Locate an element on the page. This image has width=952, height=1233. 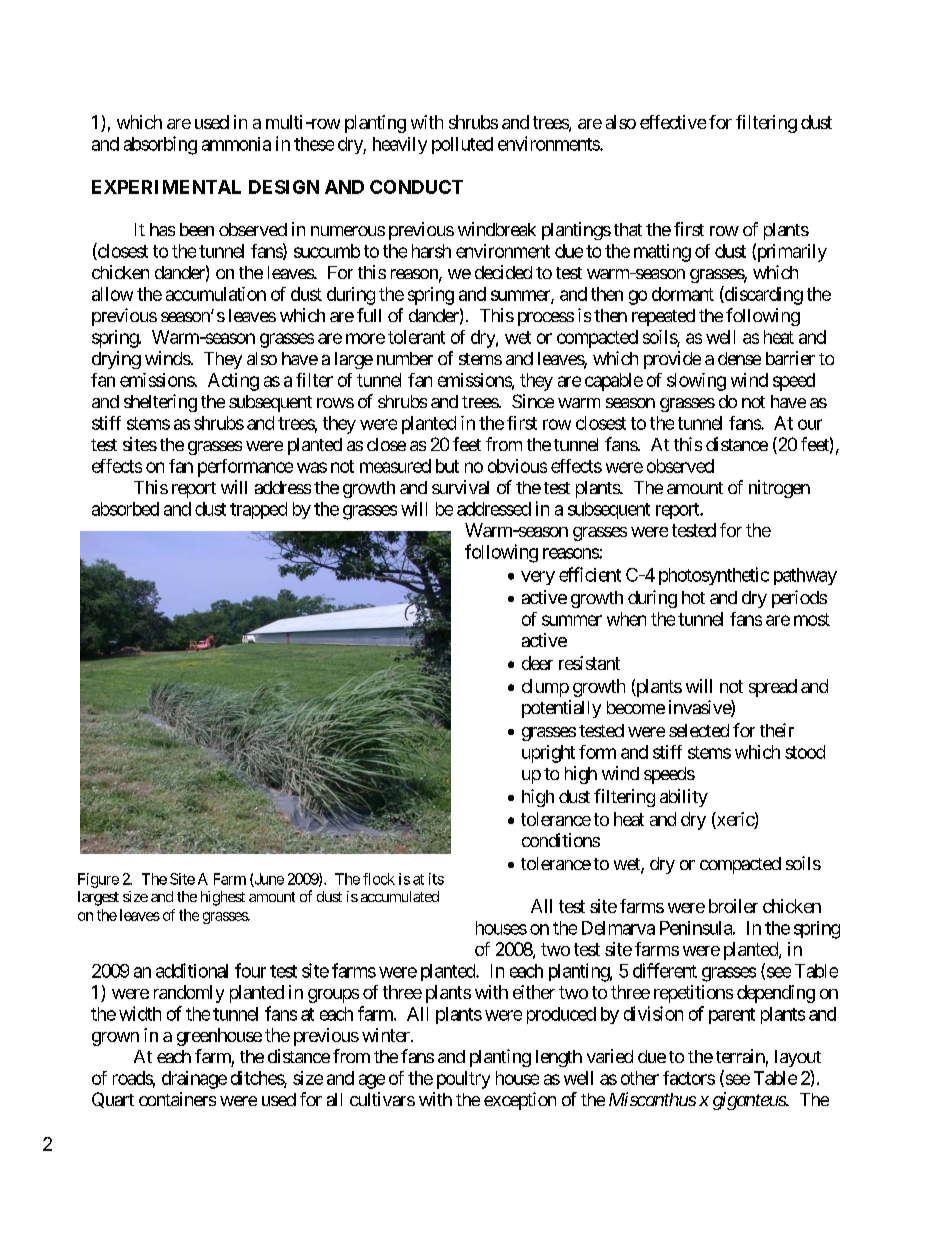
absorbed is located at coordinates (125, 509).
